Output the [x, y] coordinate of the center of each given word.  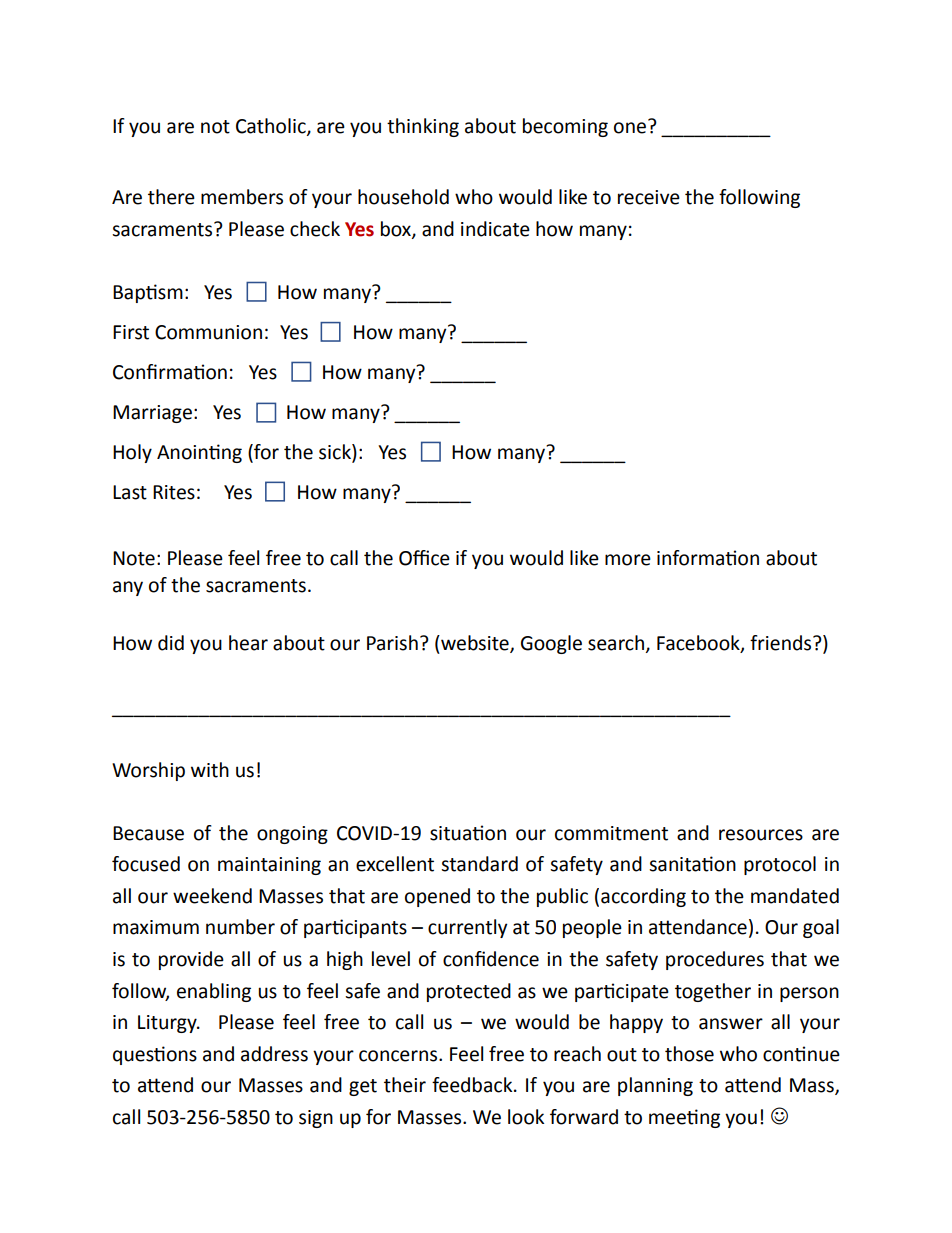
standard [479, 864]
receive [649, 197]
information [708, 558]
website [475, 644]
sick [336, 453]
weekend [212, 896]
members [242, 197]
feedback [473, 1085]
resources [761, 835]
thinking [423, 127]
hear [248, 643]
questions [155, 1055]
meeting [684, 1118]
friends [782, 643]
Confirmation [170, 372]
